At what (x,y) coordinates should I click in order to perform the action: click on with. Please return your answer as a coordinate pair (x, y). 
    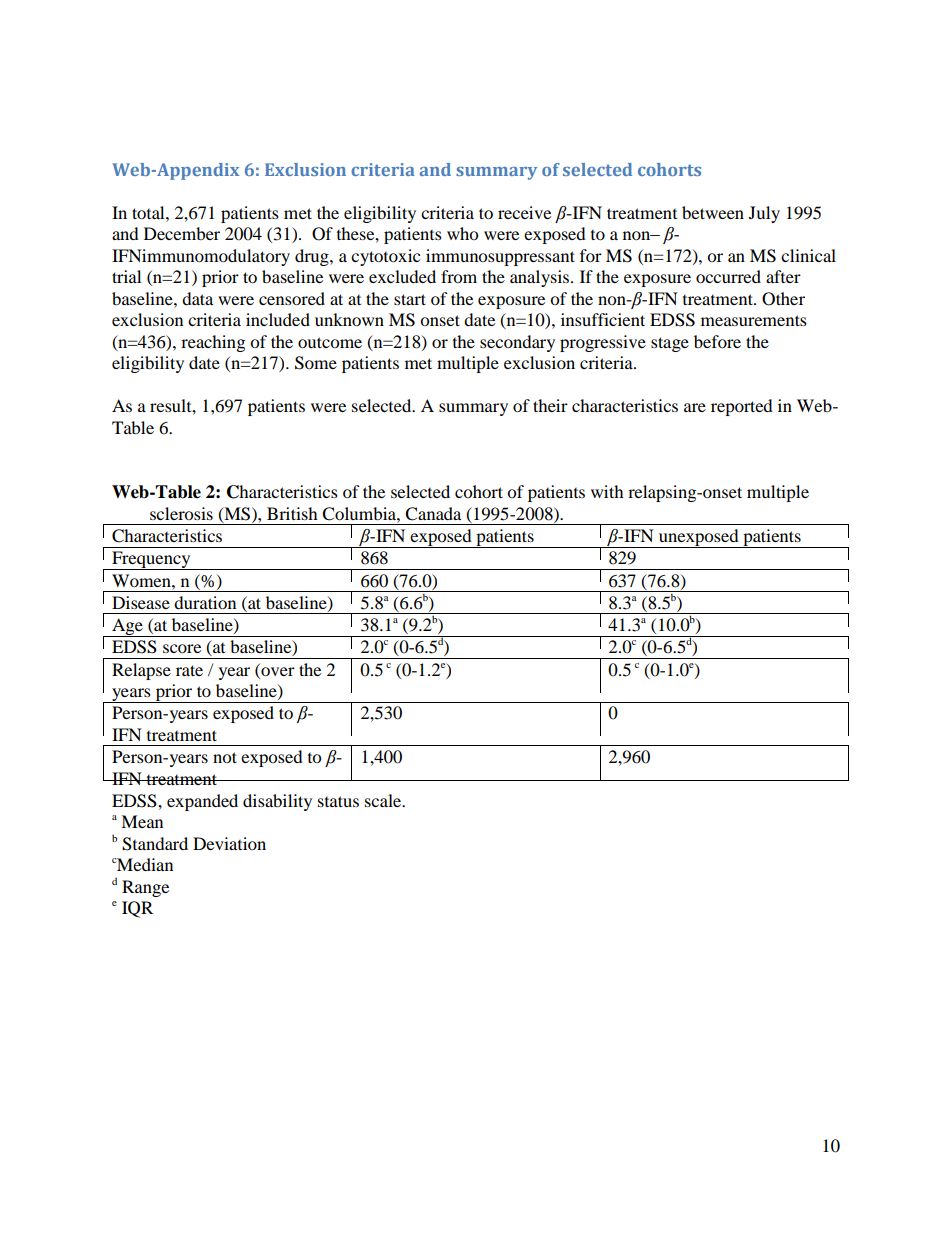
    Looking at the image, I should click on (607, 491).
